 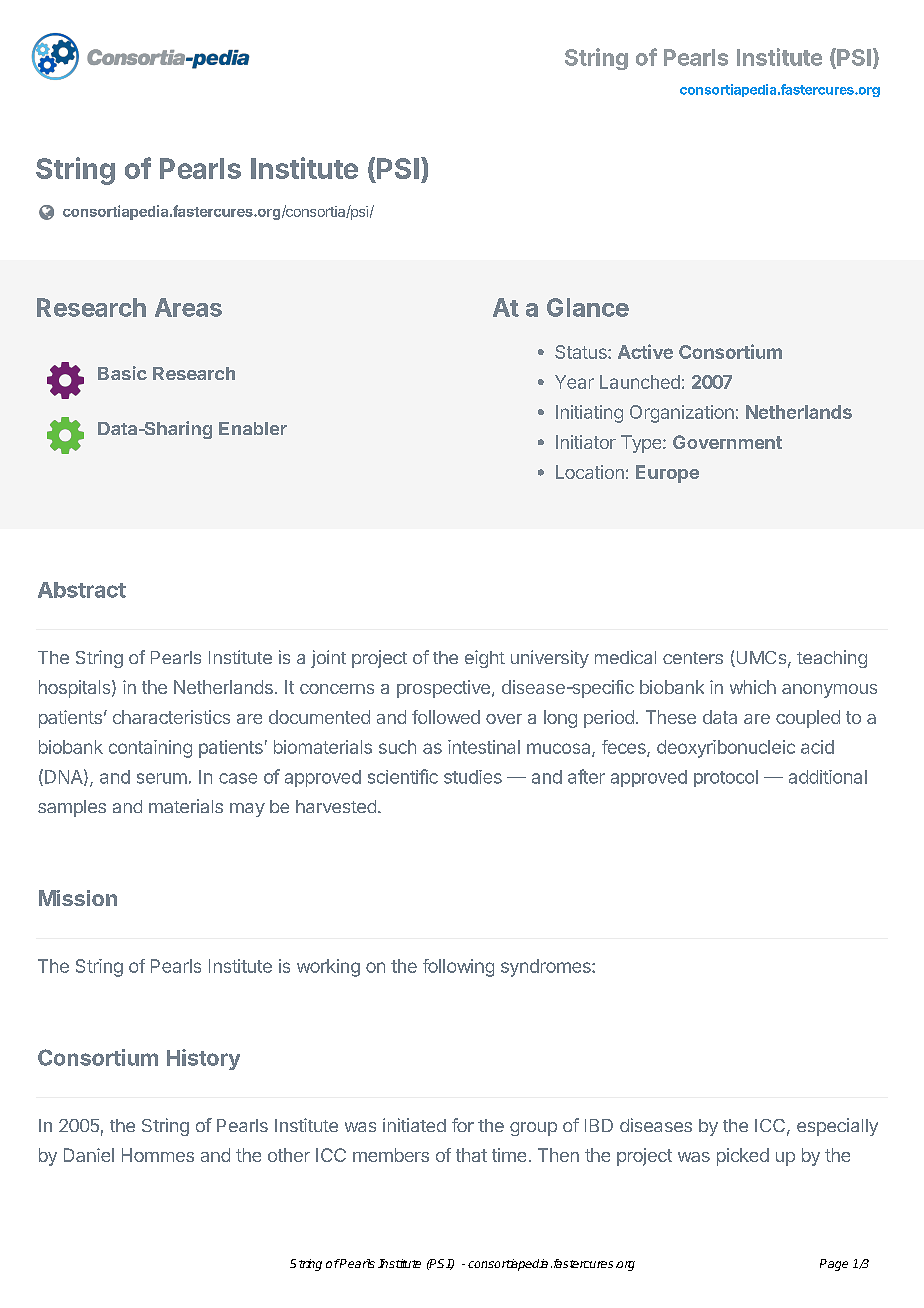 What do you see at coordinates (188, 307) in the document?
I see `Areas` at bounding box center [188, 307].
